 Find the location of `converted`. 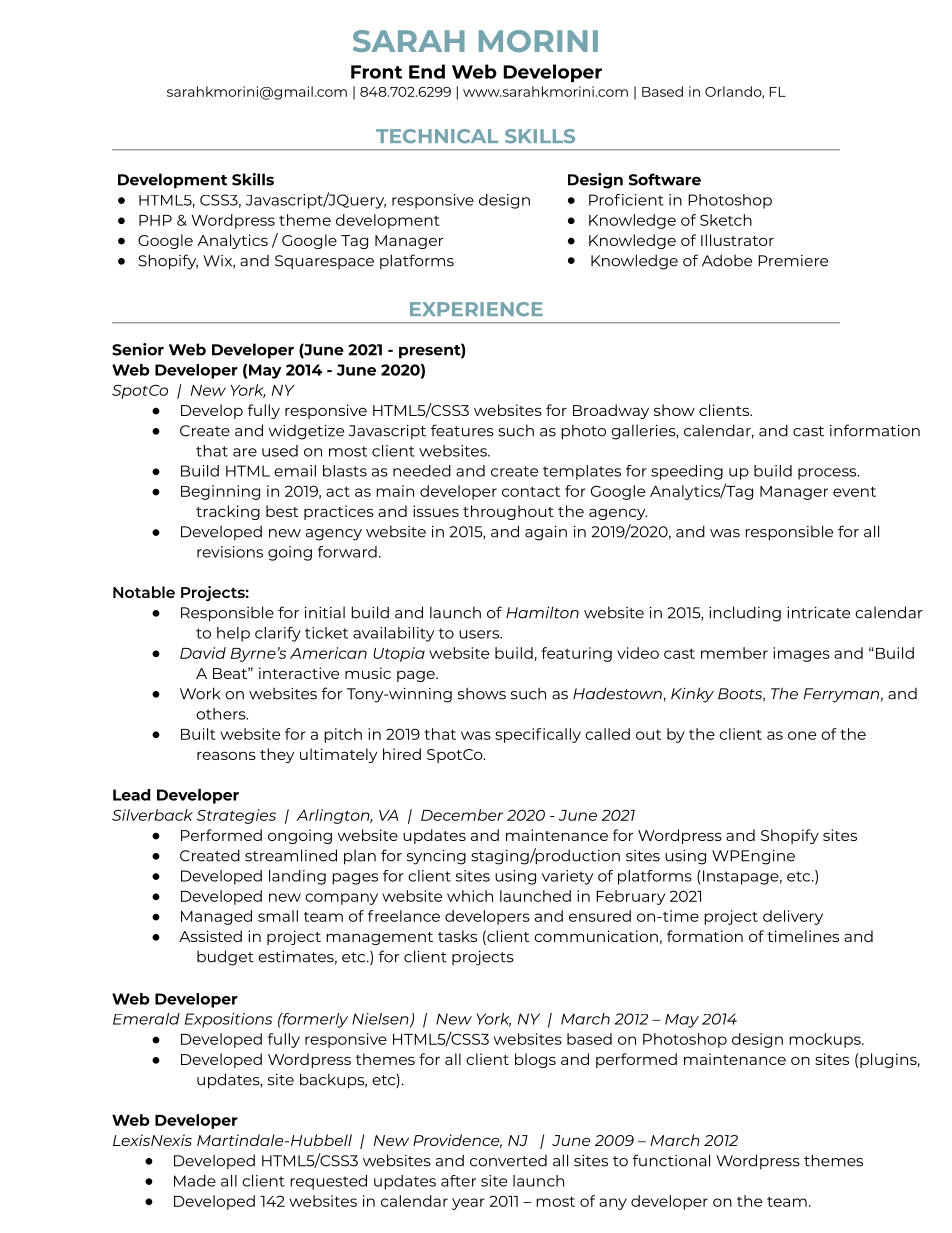

converted is located at coordinates (508, 1161).
